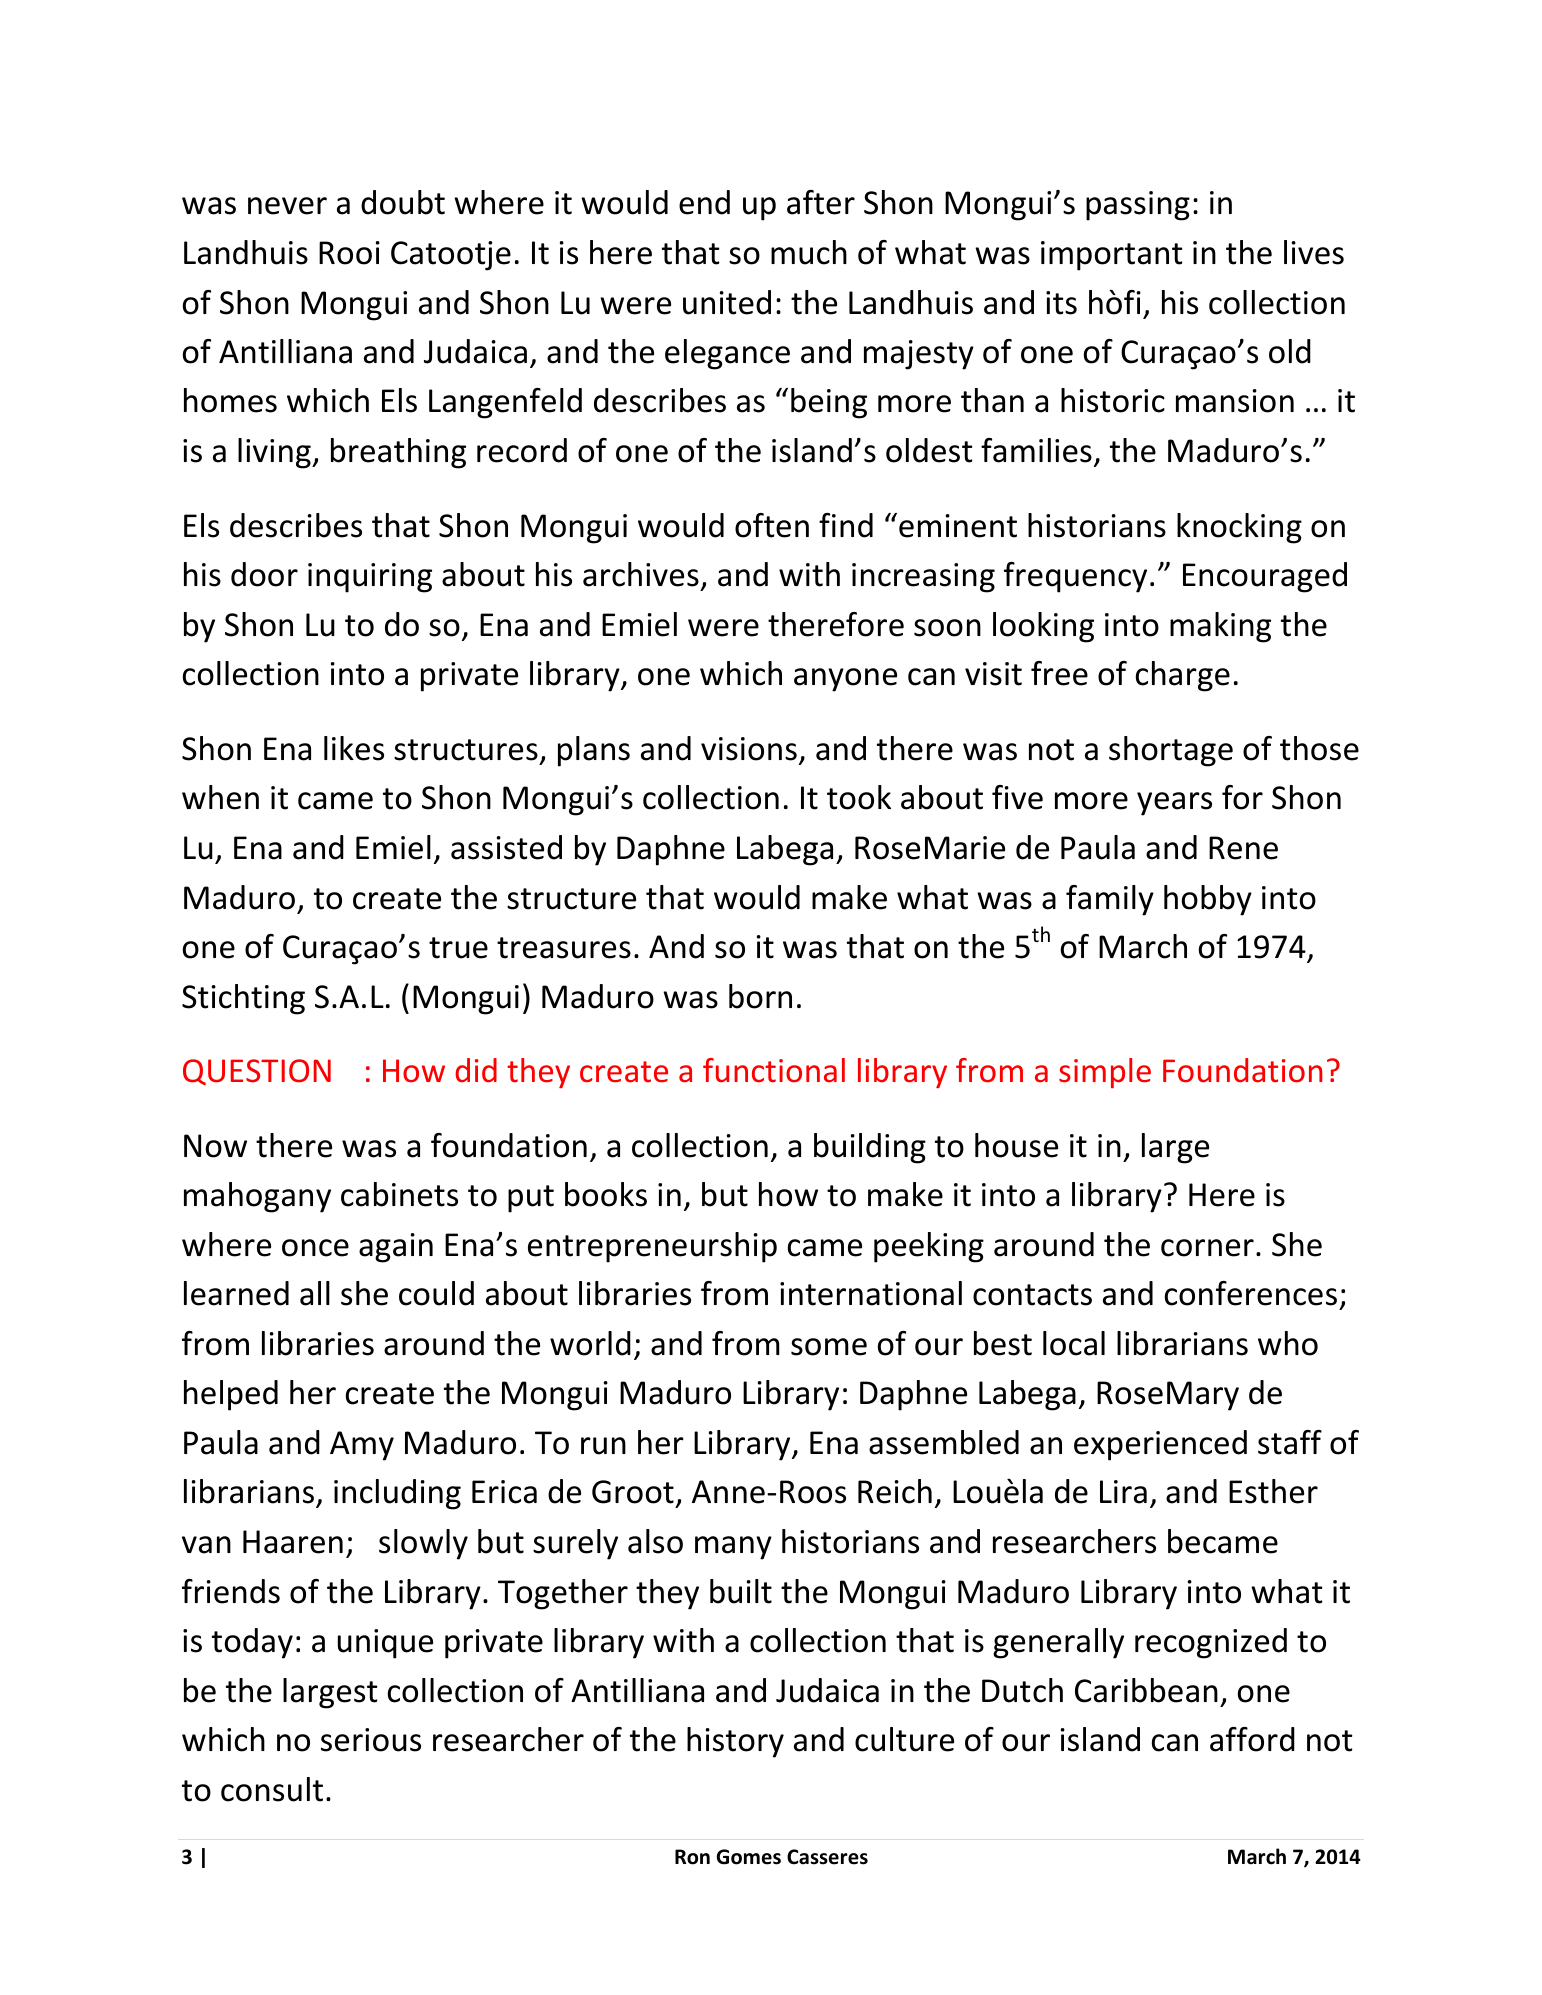 The width and height of the page is (1542, 1995). I want to click on mahogany, so click(257, 1197).
